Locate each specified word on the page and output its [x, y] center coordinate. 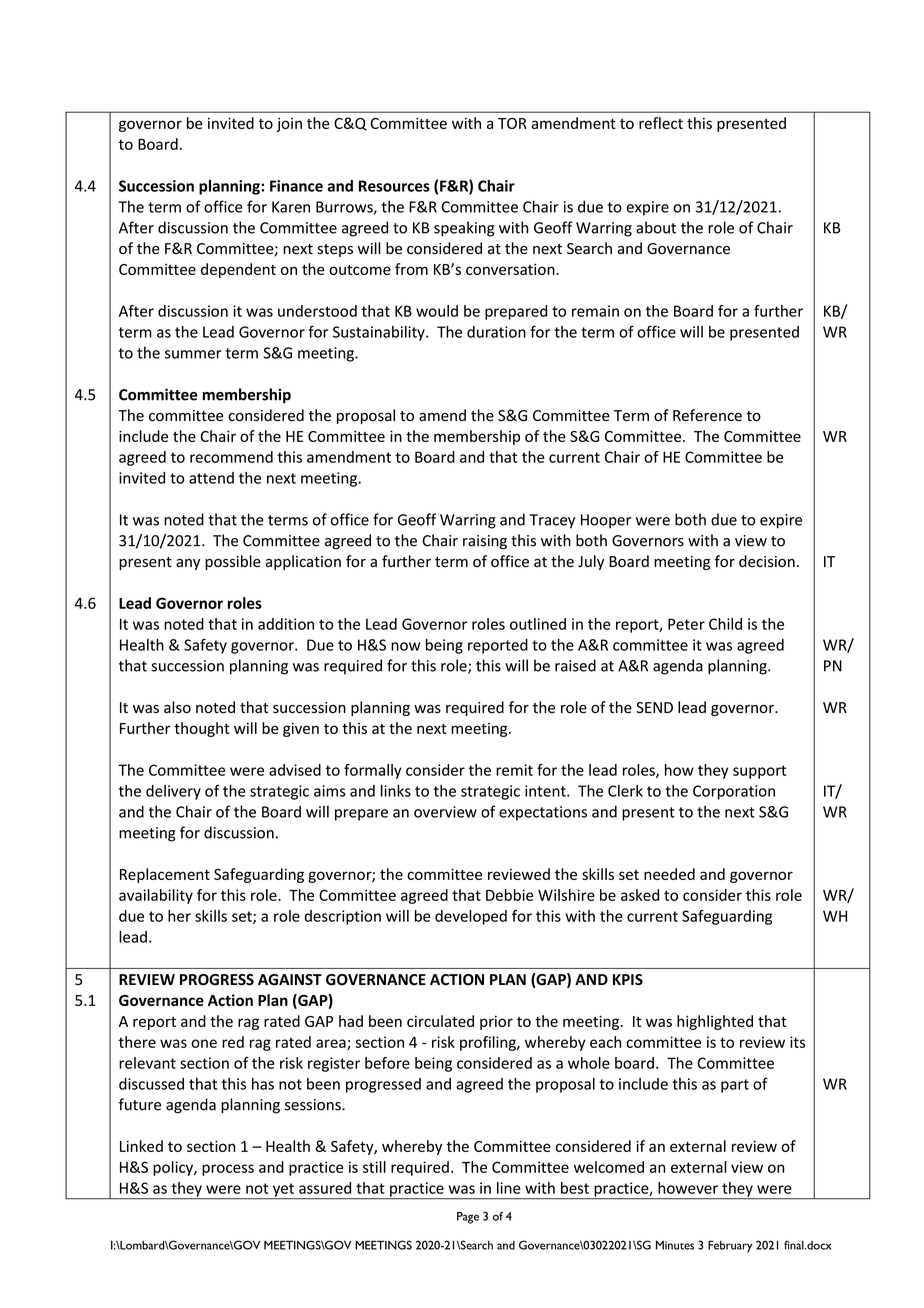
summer [193, 354]
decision [767, 561]
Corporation [734, 792]
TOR [512, 123]
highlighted [715, 1022]
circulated [440, 1021]
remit [514, 770]
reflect [661, 123]
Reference [707, 415]
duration [496, 332]
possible [233, 562]
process [228, 1170]
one [204, 1043]
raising [485, 542]
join [289, 124]
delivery [173, 792]
